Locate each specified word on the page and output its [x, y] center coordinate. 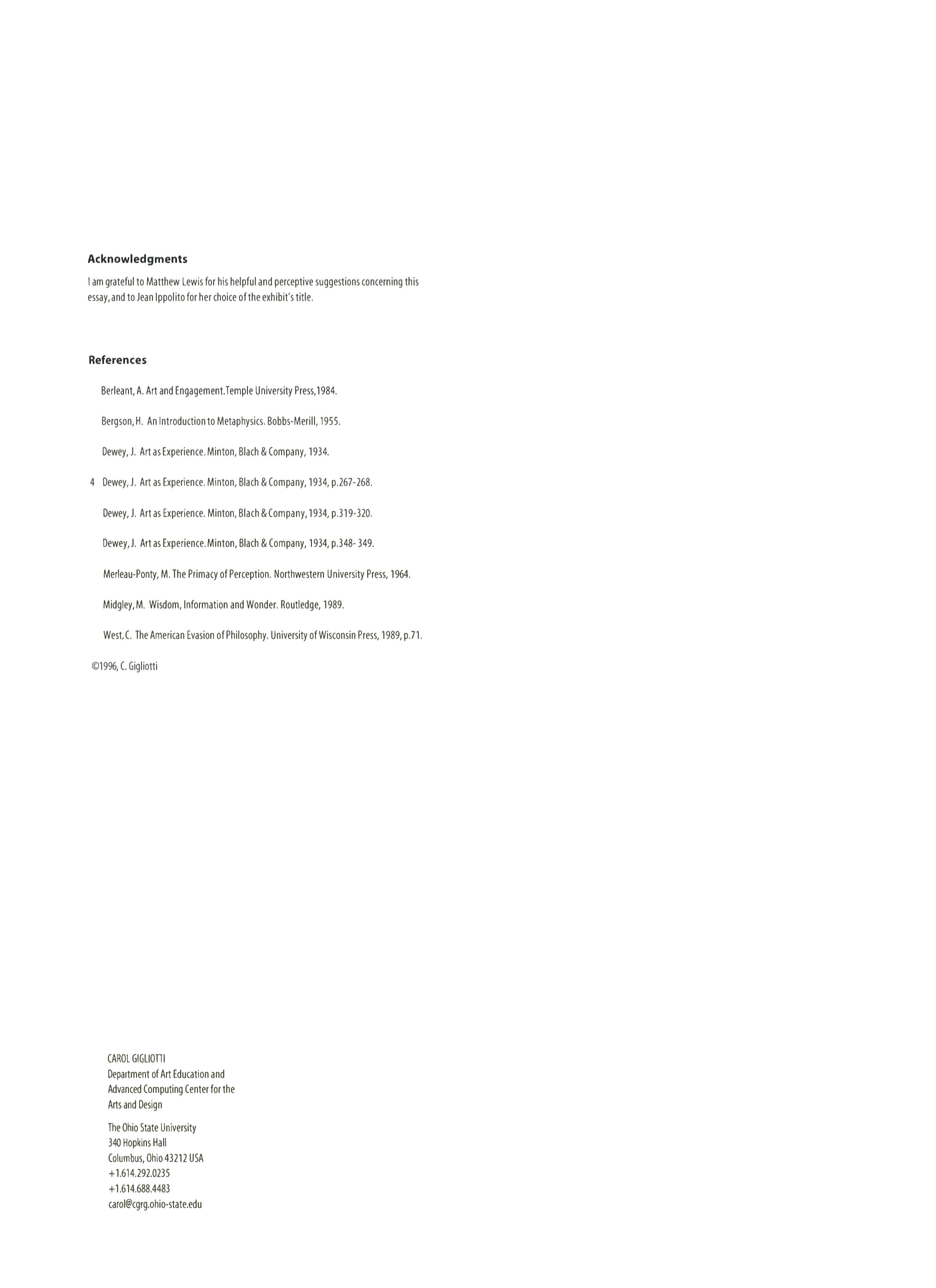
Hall [160, 1142]
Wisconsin [337, 634]
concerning [382, 282]
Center [197, 1088]
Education [191, 1073]
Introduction [182, 421]
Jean [145, 297]
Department [128, 1074]
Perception [250, 574]
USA [196, 1157]
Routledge [301, 605]
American [167, 635]
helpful [243, 282]
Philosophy [247, 635]
